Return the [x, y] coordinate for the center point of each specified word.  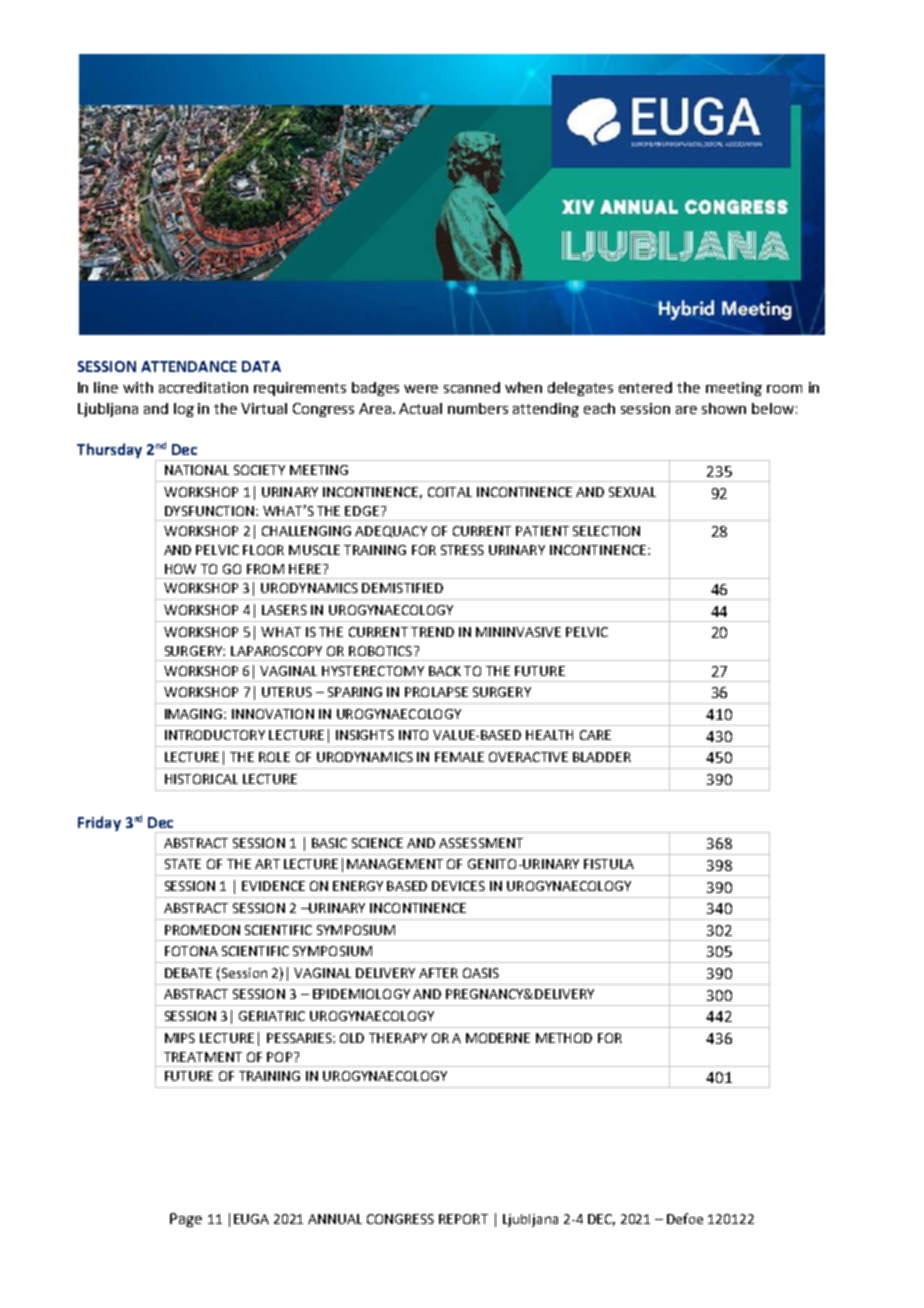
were [421, 389]
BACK [445, 671]
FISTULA [609, 864]
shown [724, 408]
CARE [595, 735]
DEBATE [188, 973]
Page [186, 1220]
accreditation [203, 387]
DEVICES [458, 886]
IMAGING [195, 714]
